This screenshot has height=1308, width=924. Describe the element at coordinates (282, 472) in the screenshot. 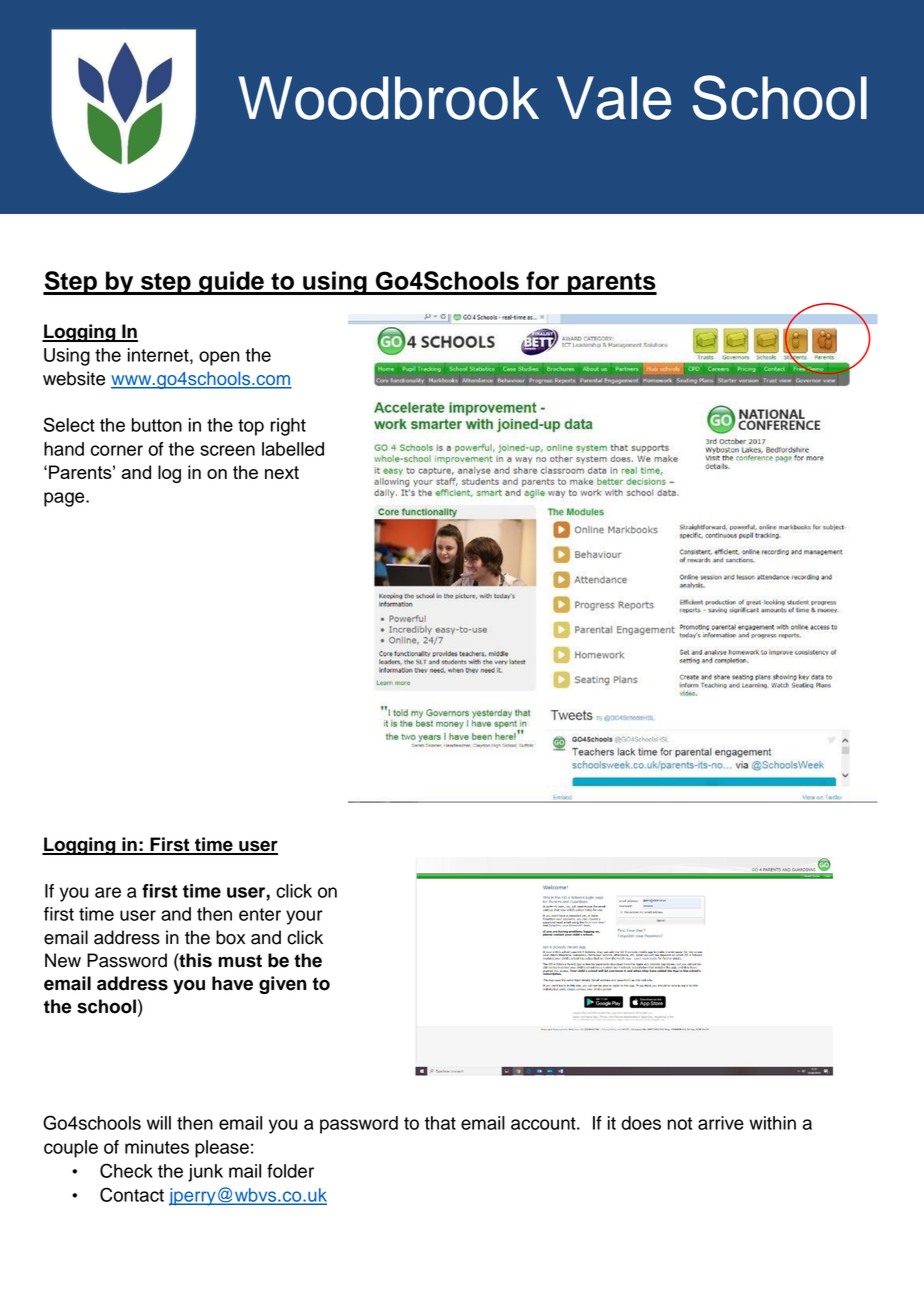

I see `next` at that location.
